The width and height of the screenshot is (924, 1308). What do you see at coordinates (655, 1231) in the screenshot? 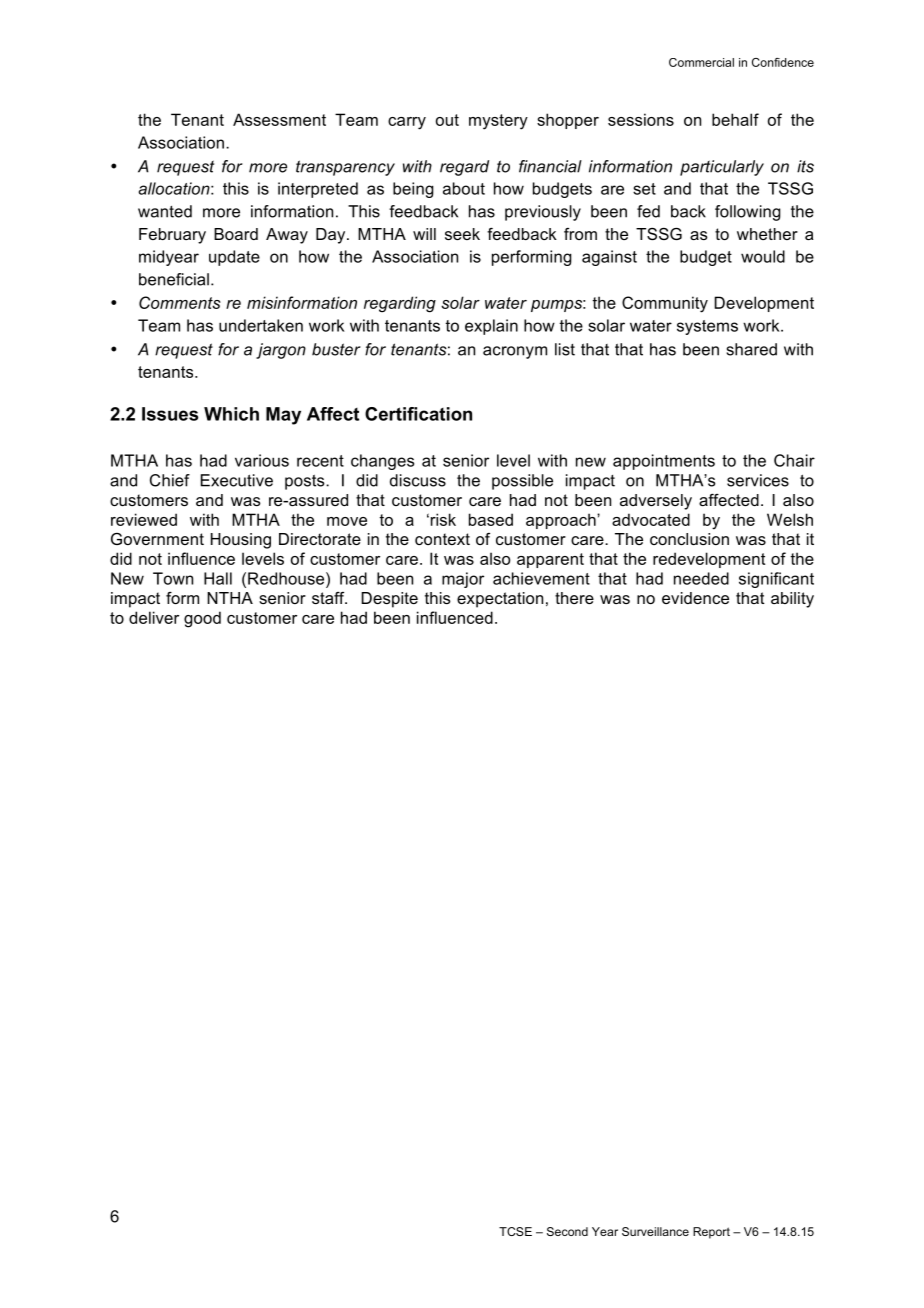
I see `Surveillance` at bounding box center [655, 1231].
